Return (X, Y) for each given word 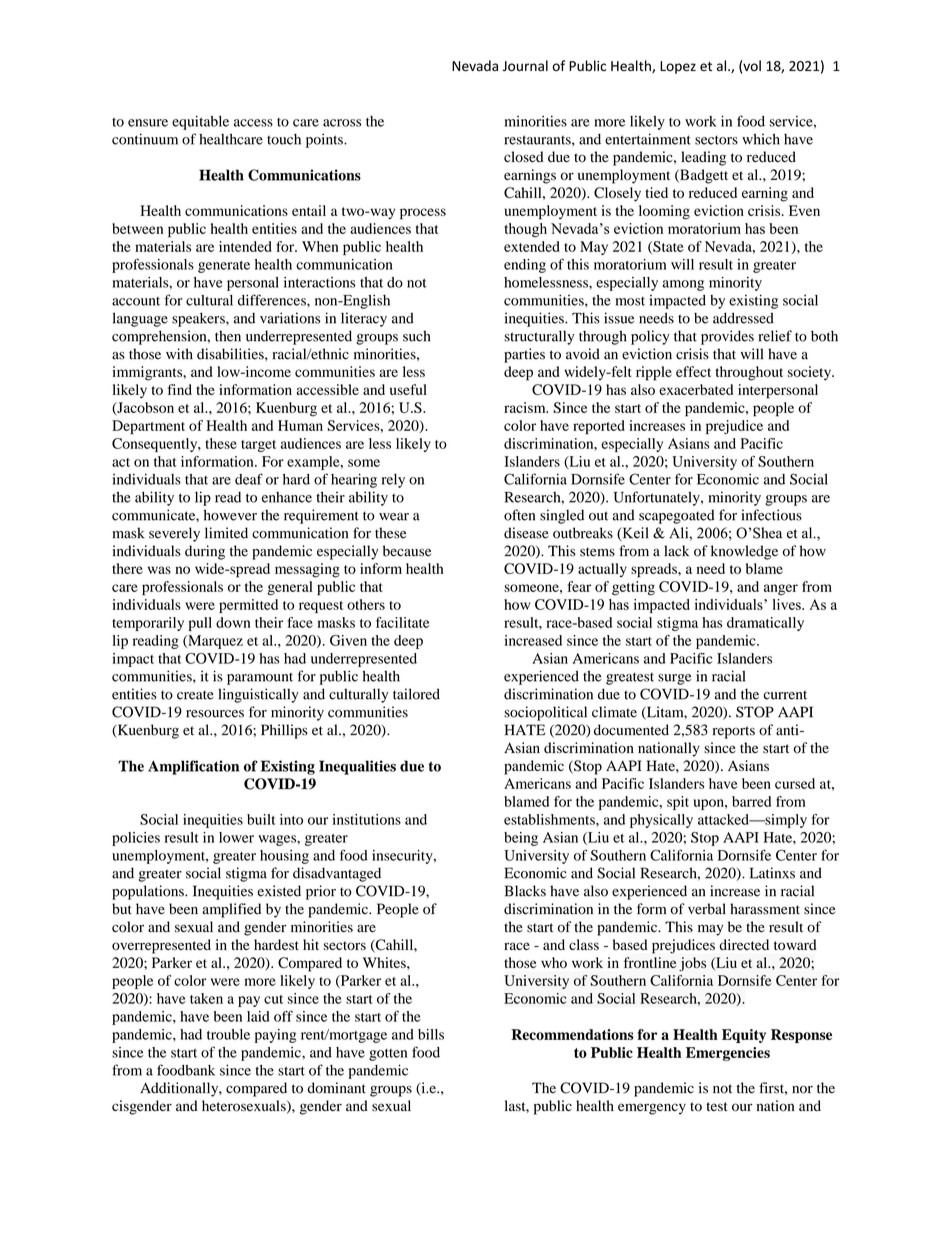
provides (727, 337)
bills (431, 1034)
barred (751, 801)
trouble (228, 1034)
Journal (525, 66)
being (521, 839)
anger (781, 589)
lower (236, 837)
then (228, 336)
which (761, 139)
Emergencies (728, 1054)
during (205, 552)
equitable (200, 122)
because (407, 551)
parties (524, 355)
